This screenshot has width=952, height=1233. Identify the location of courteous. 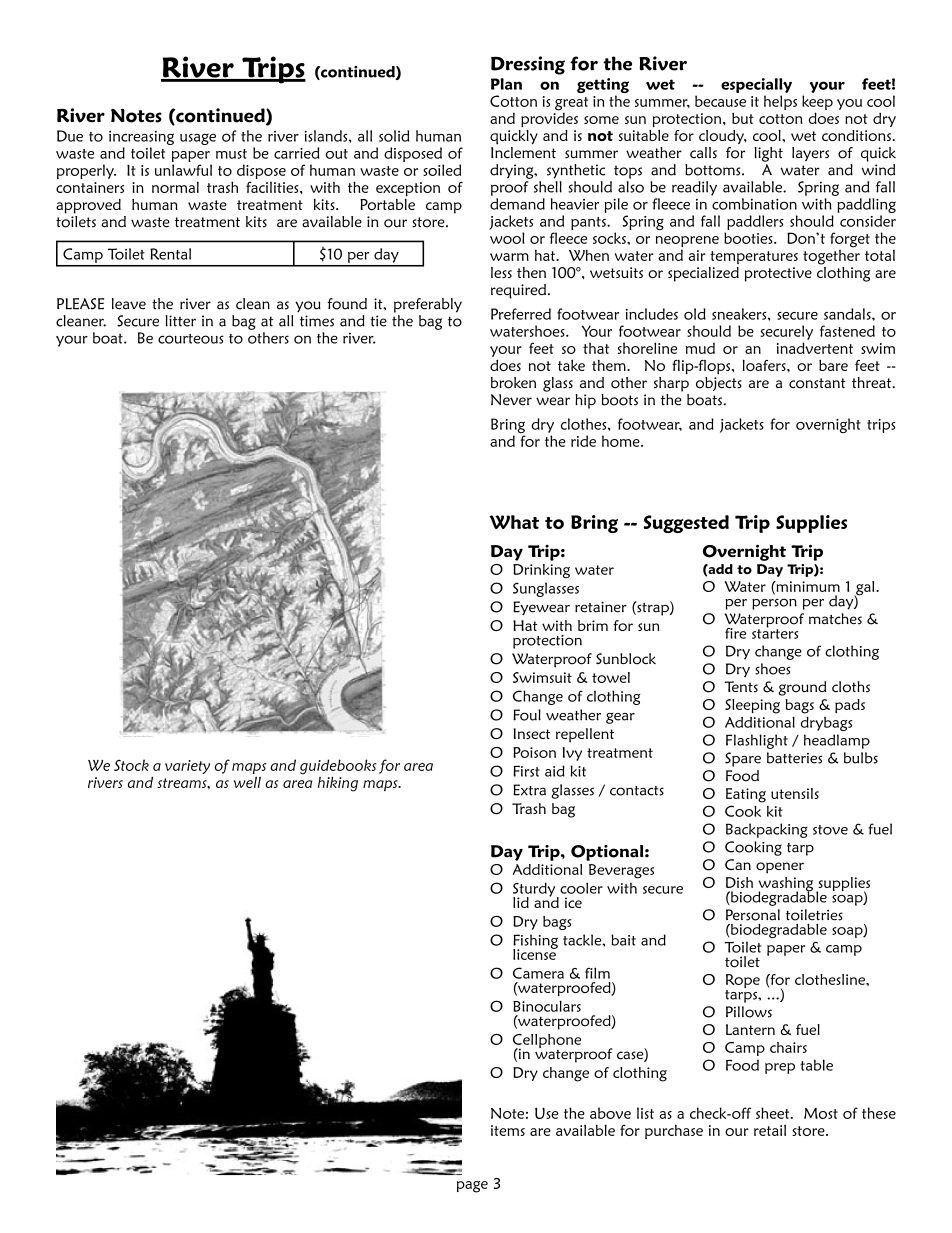
(191, 339).
